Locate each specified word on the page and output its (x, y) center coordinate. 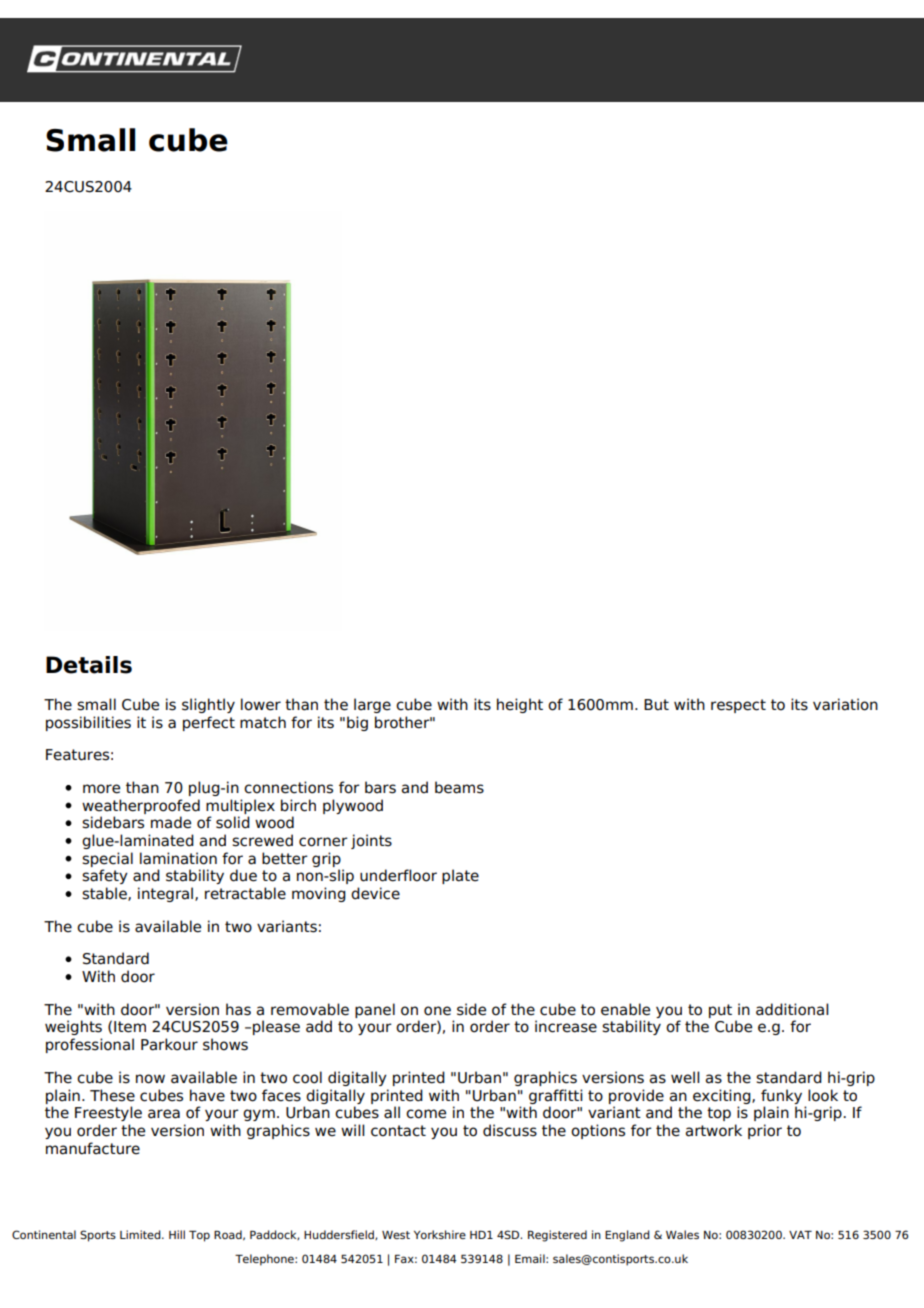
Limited (141, 1234)
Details (89, 665)
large (372, 705)
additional (792, 1009)
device (375, 893)
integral (167, 894)
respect (738, 706)
